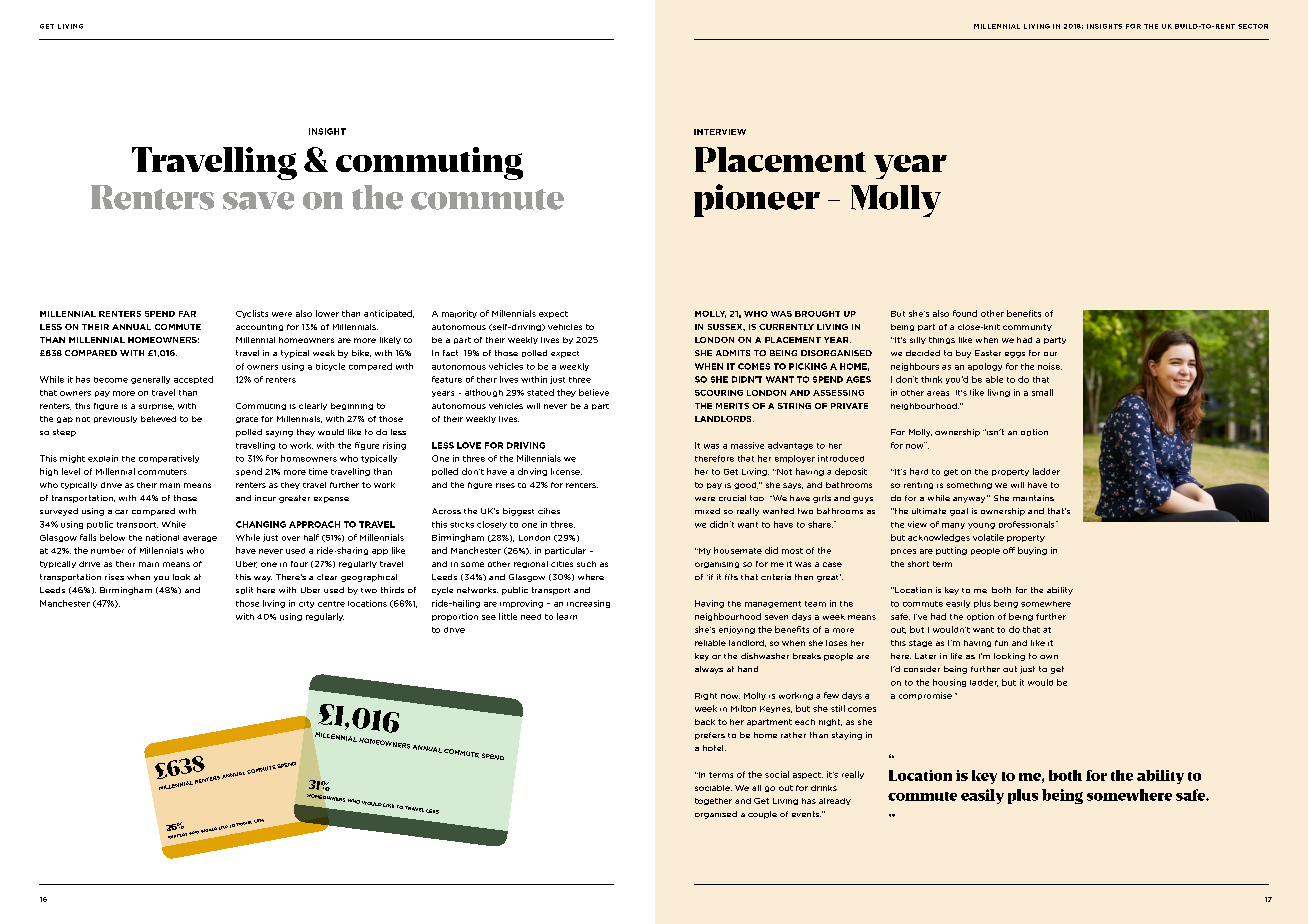 This screenshot has width=1308, height=924. Describe the element at coordinates (258, 201) in the screenshot. I see `save` at that location.
